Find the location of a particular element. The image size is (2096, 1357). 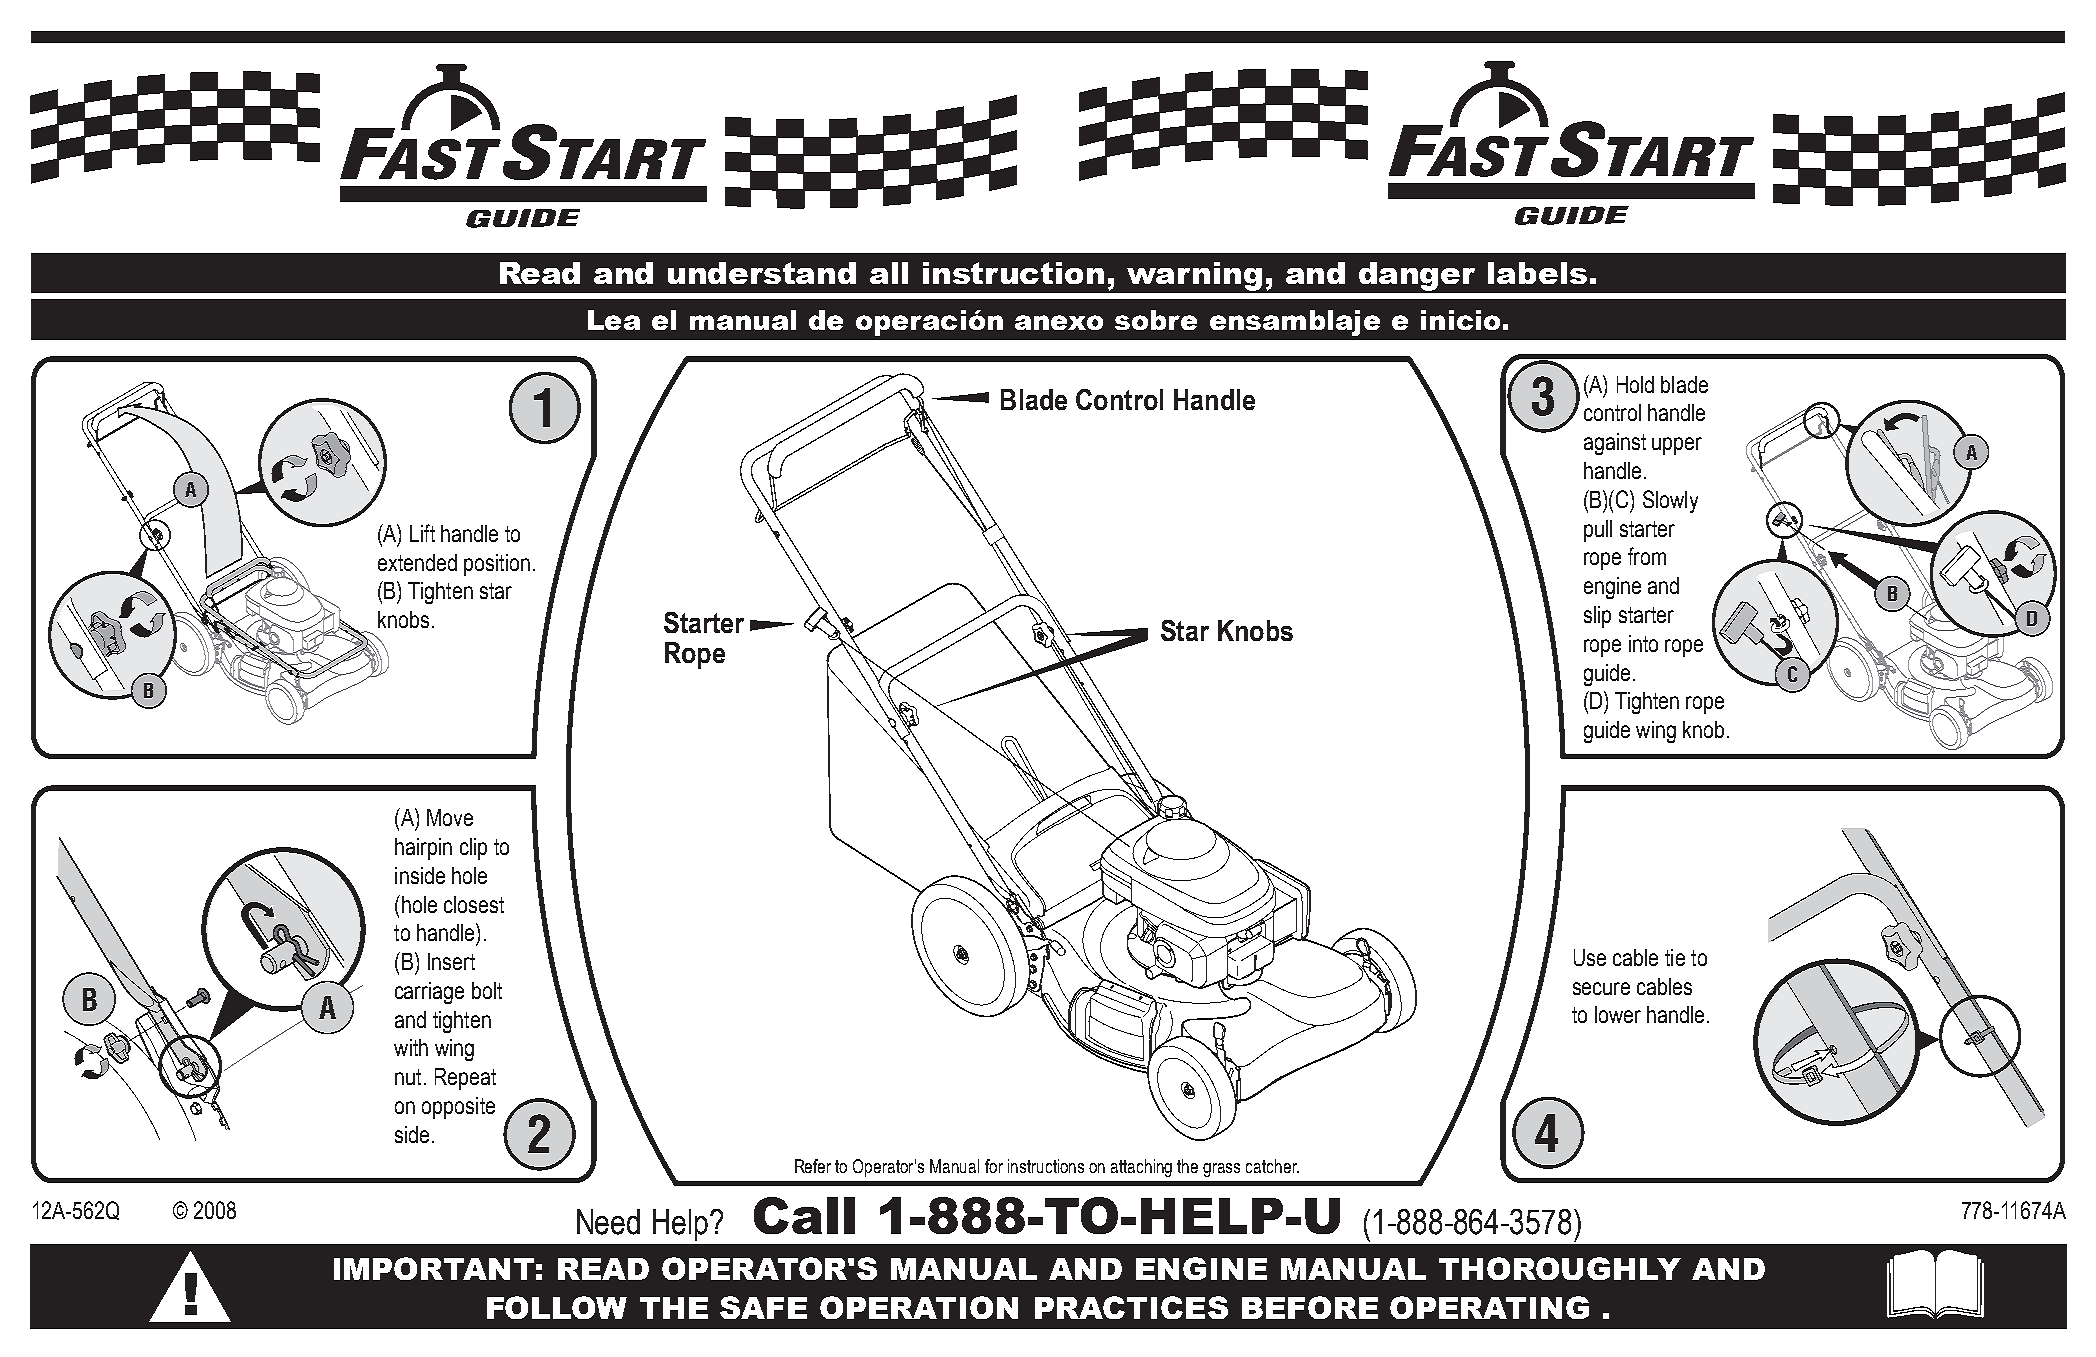

FOLLOW is located at coordinates (557, 1307).
